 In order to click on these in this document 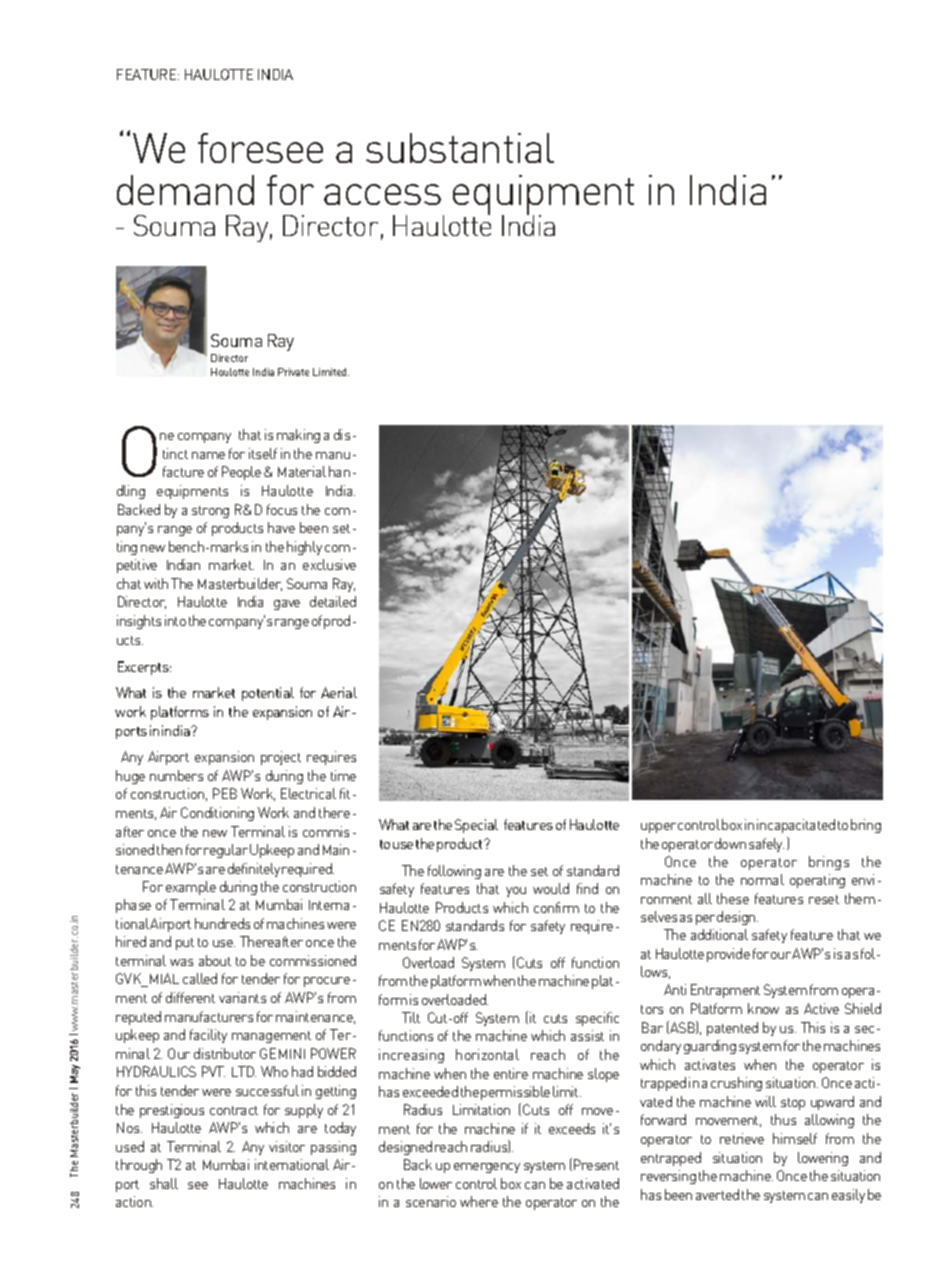, I will do `click(733, 898)`.
